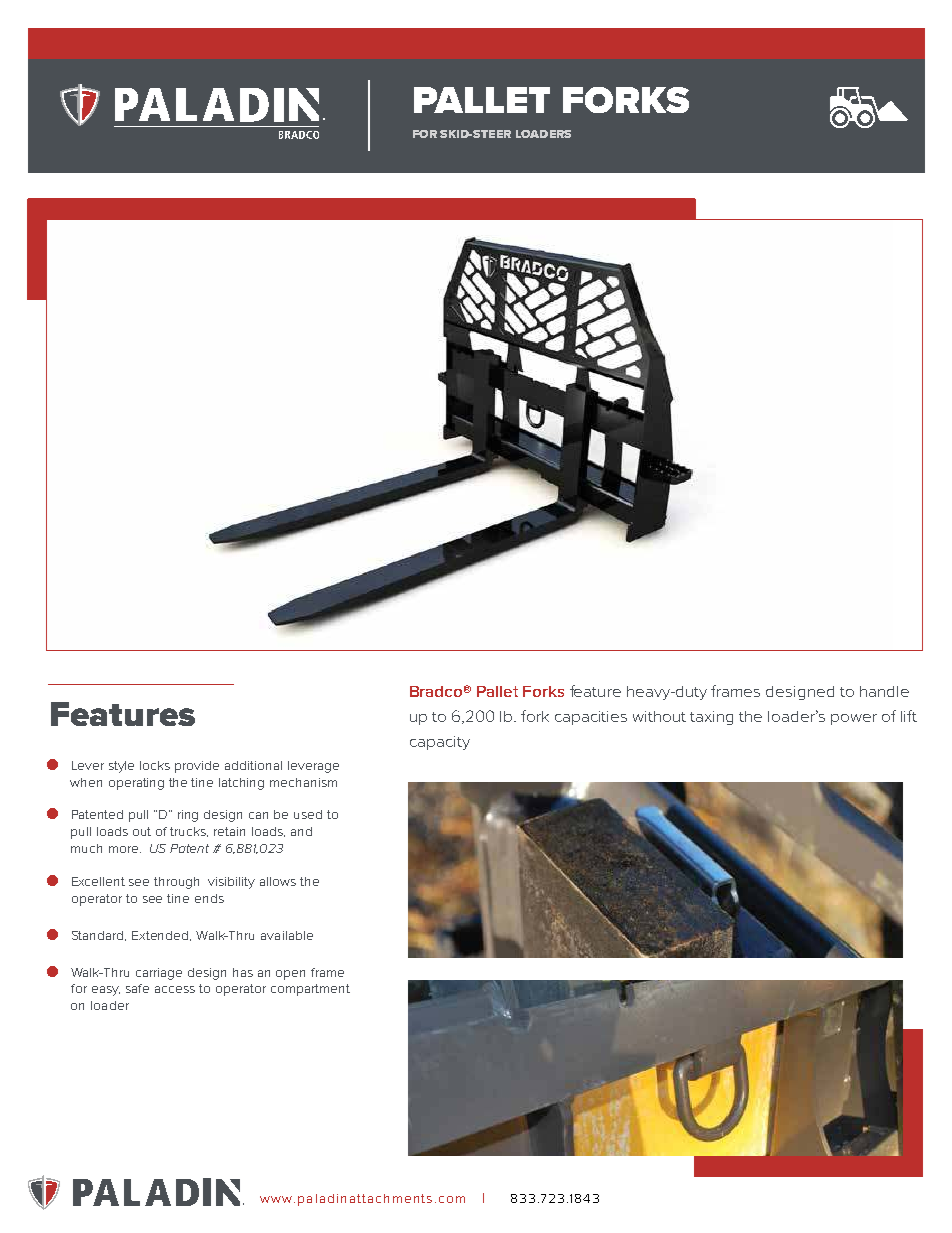 The image size is (952, 1233). Describe the element at coordinates (884, 691) in the screenshot. I see `handle` at that location.
